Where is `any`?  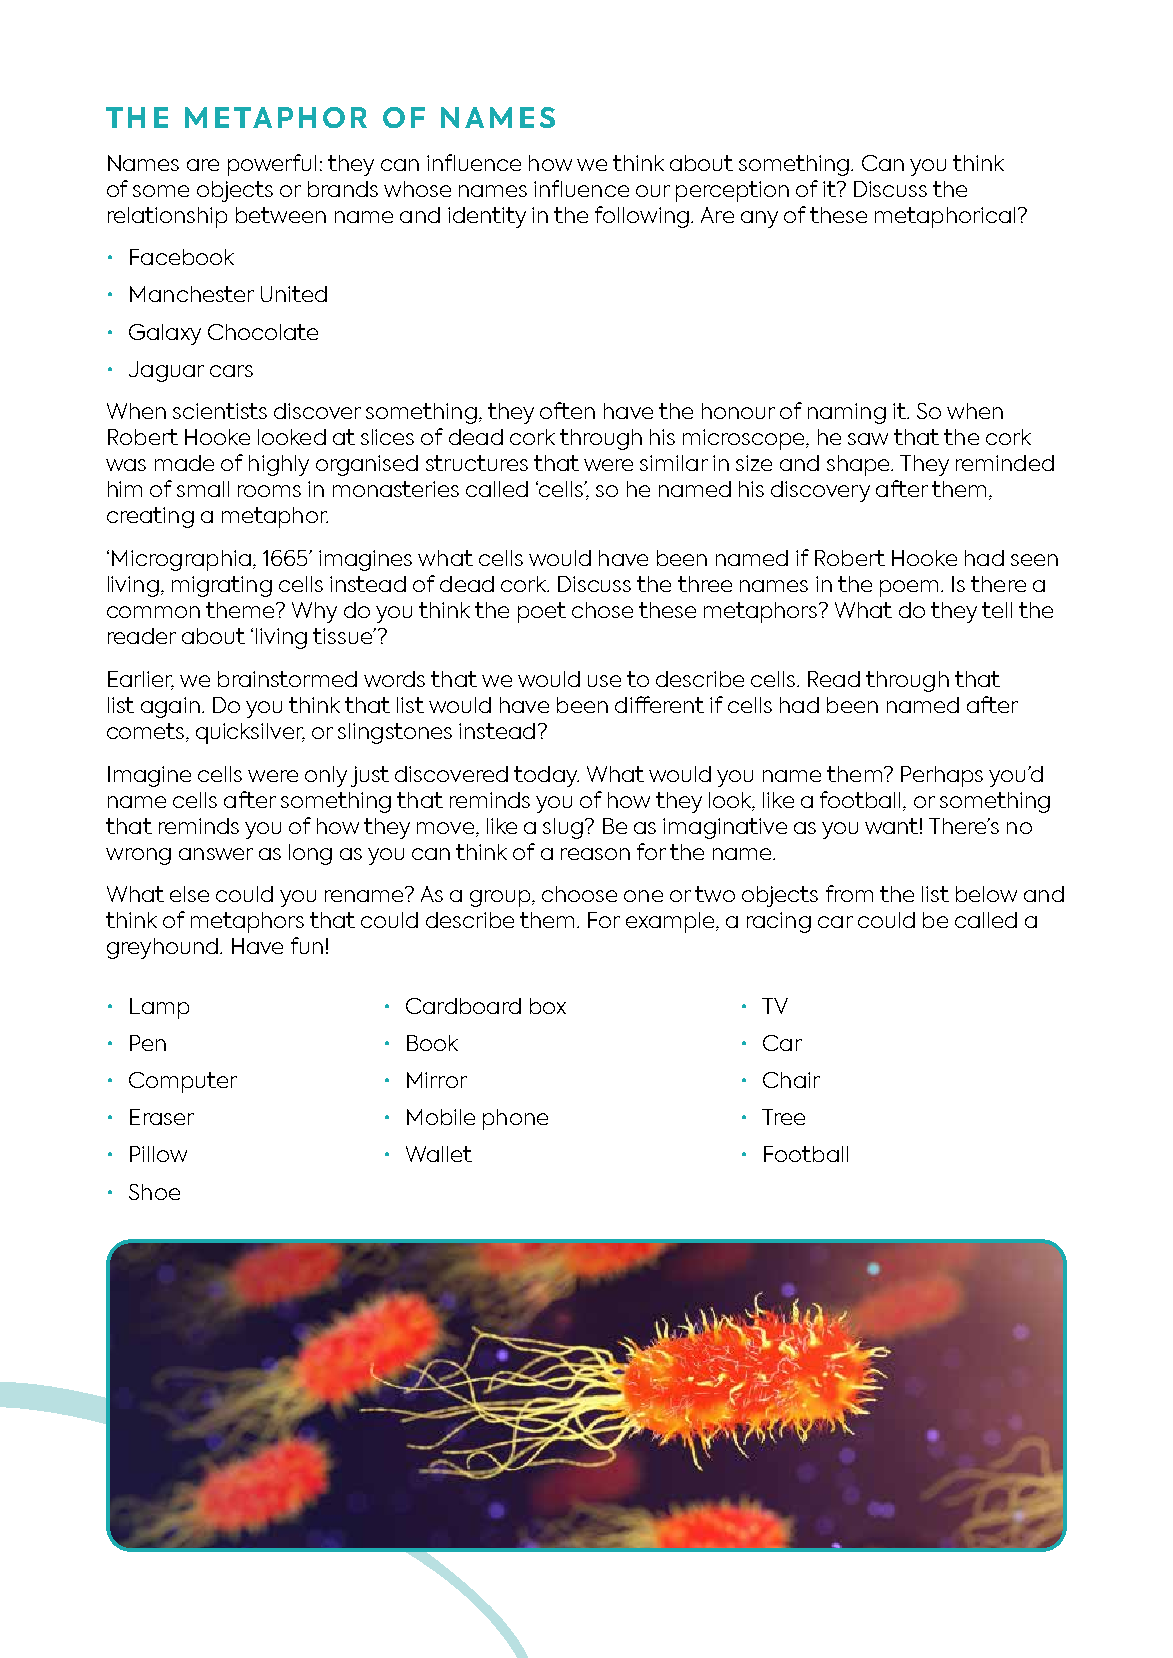 any is located at coordinates (759, 219).
